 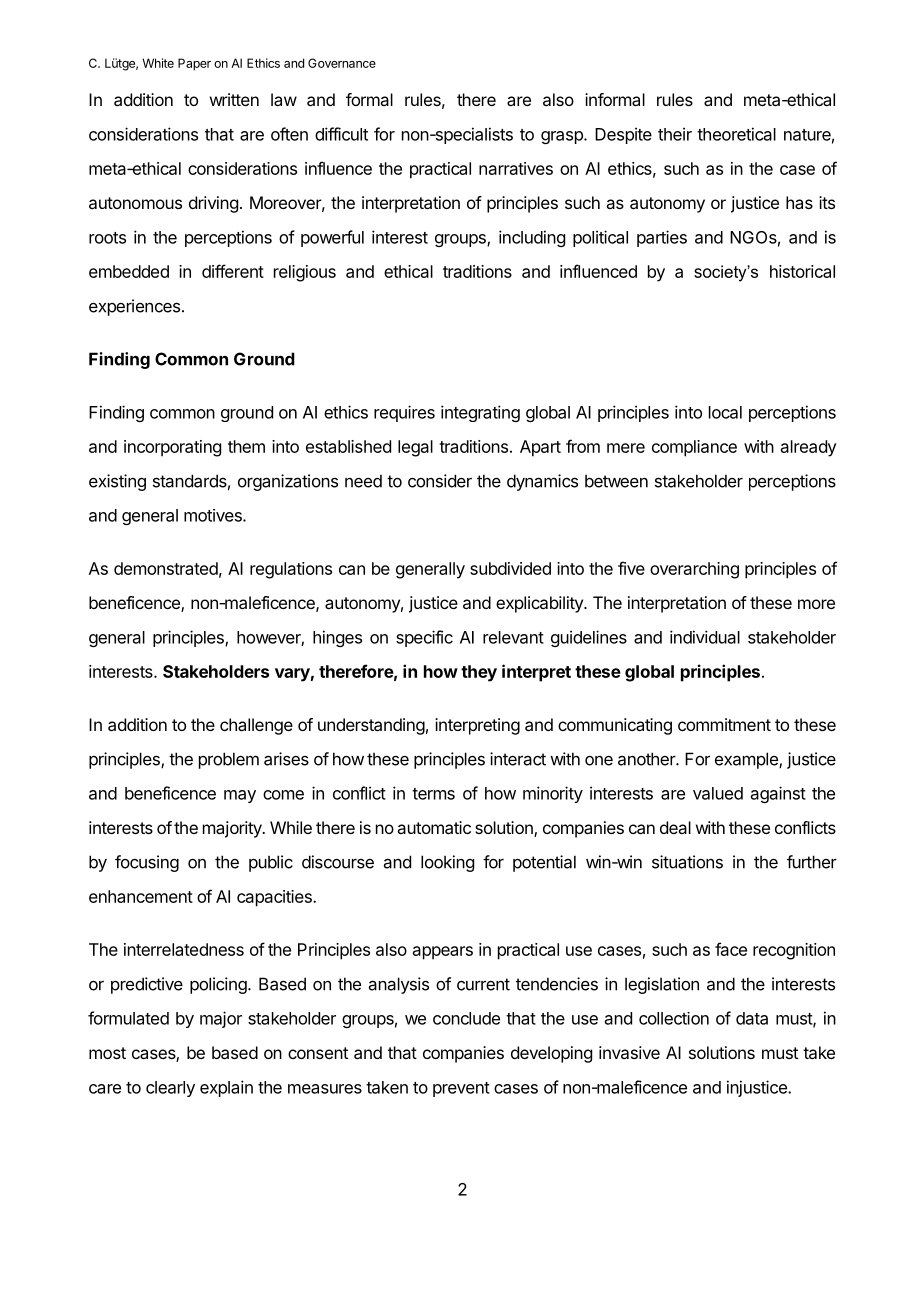 I want to click on local, so click(x=725, y=412).
